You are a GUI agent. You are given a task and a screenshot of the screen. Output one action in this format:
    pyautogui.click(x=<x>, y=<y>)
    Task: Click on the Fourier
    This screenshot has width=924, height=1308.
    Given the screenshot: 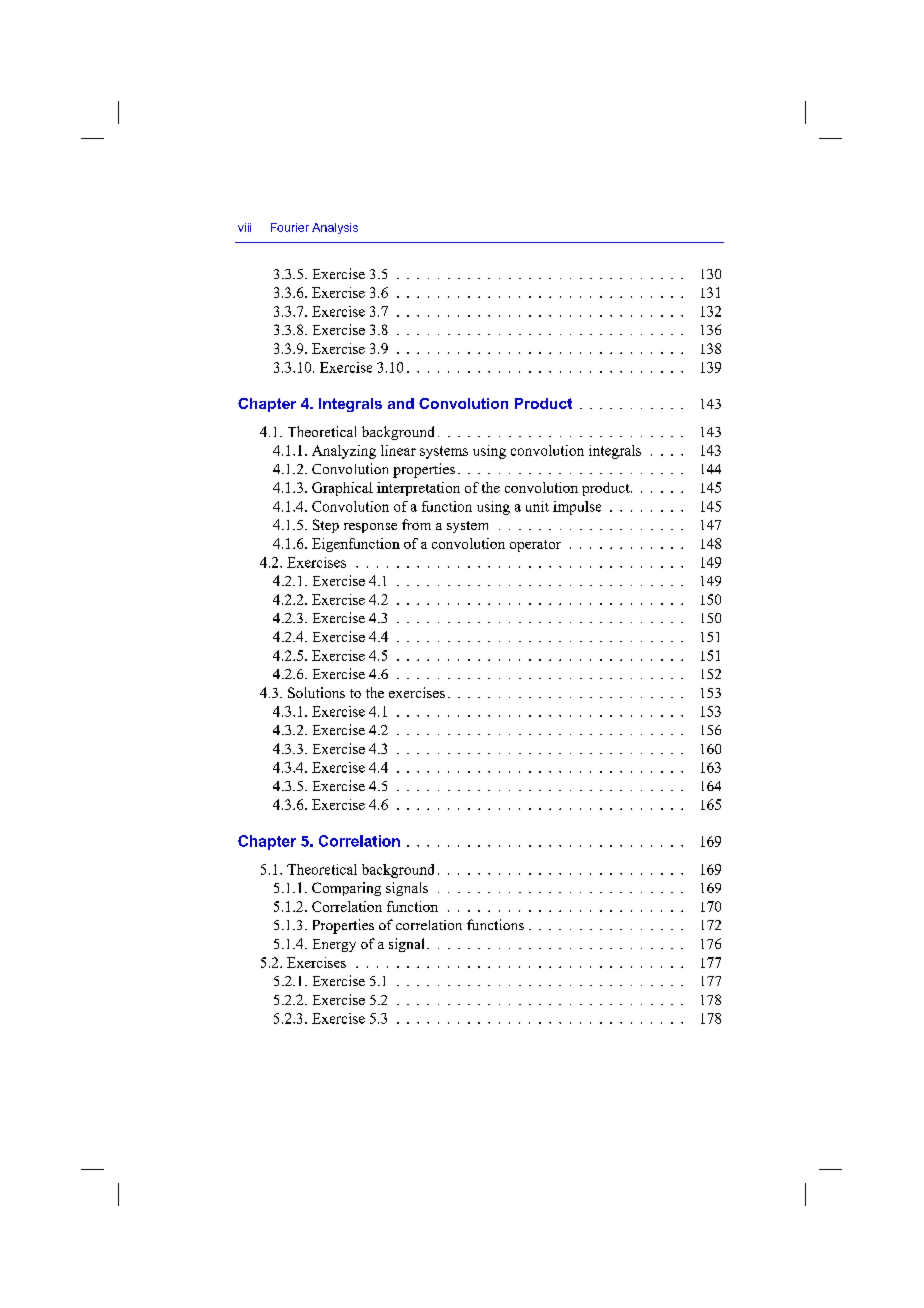 What is the action you would take?
    pyautogui.click(x=290, y=227)
